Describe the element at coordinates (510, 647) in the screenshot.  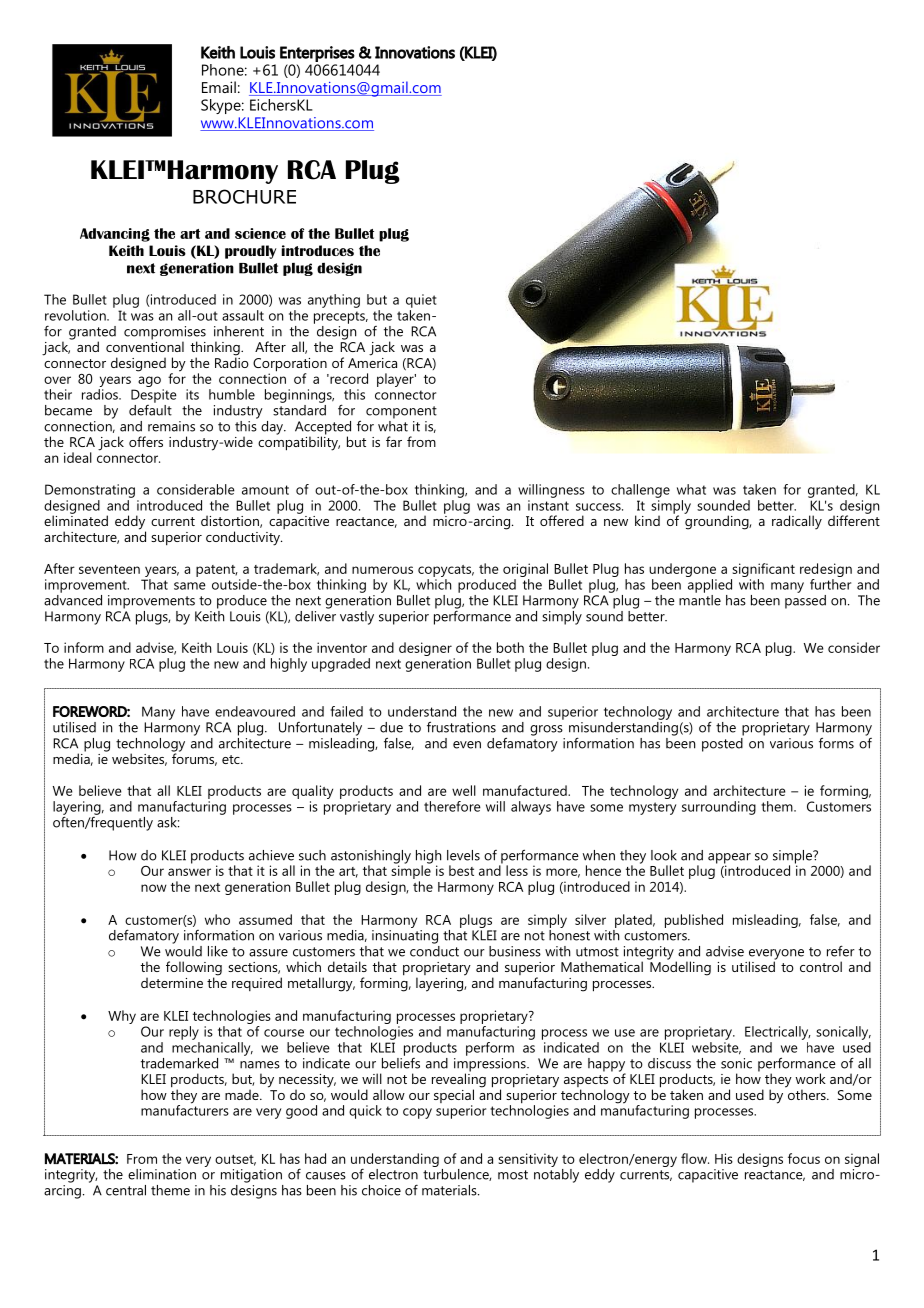
I see `both` at that location.
